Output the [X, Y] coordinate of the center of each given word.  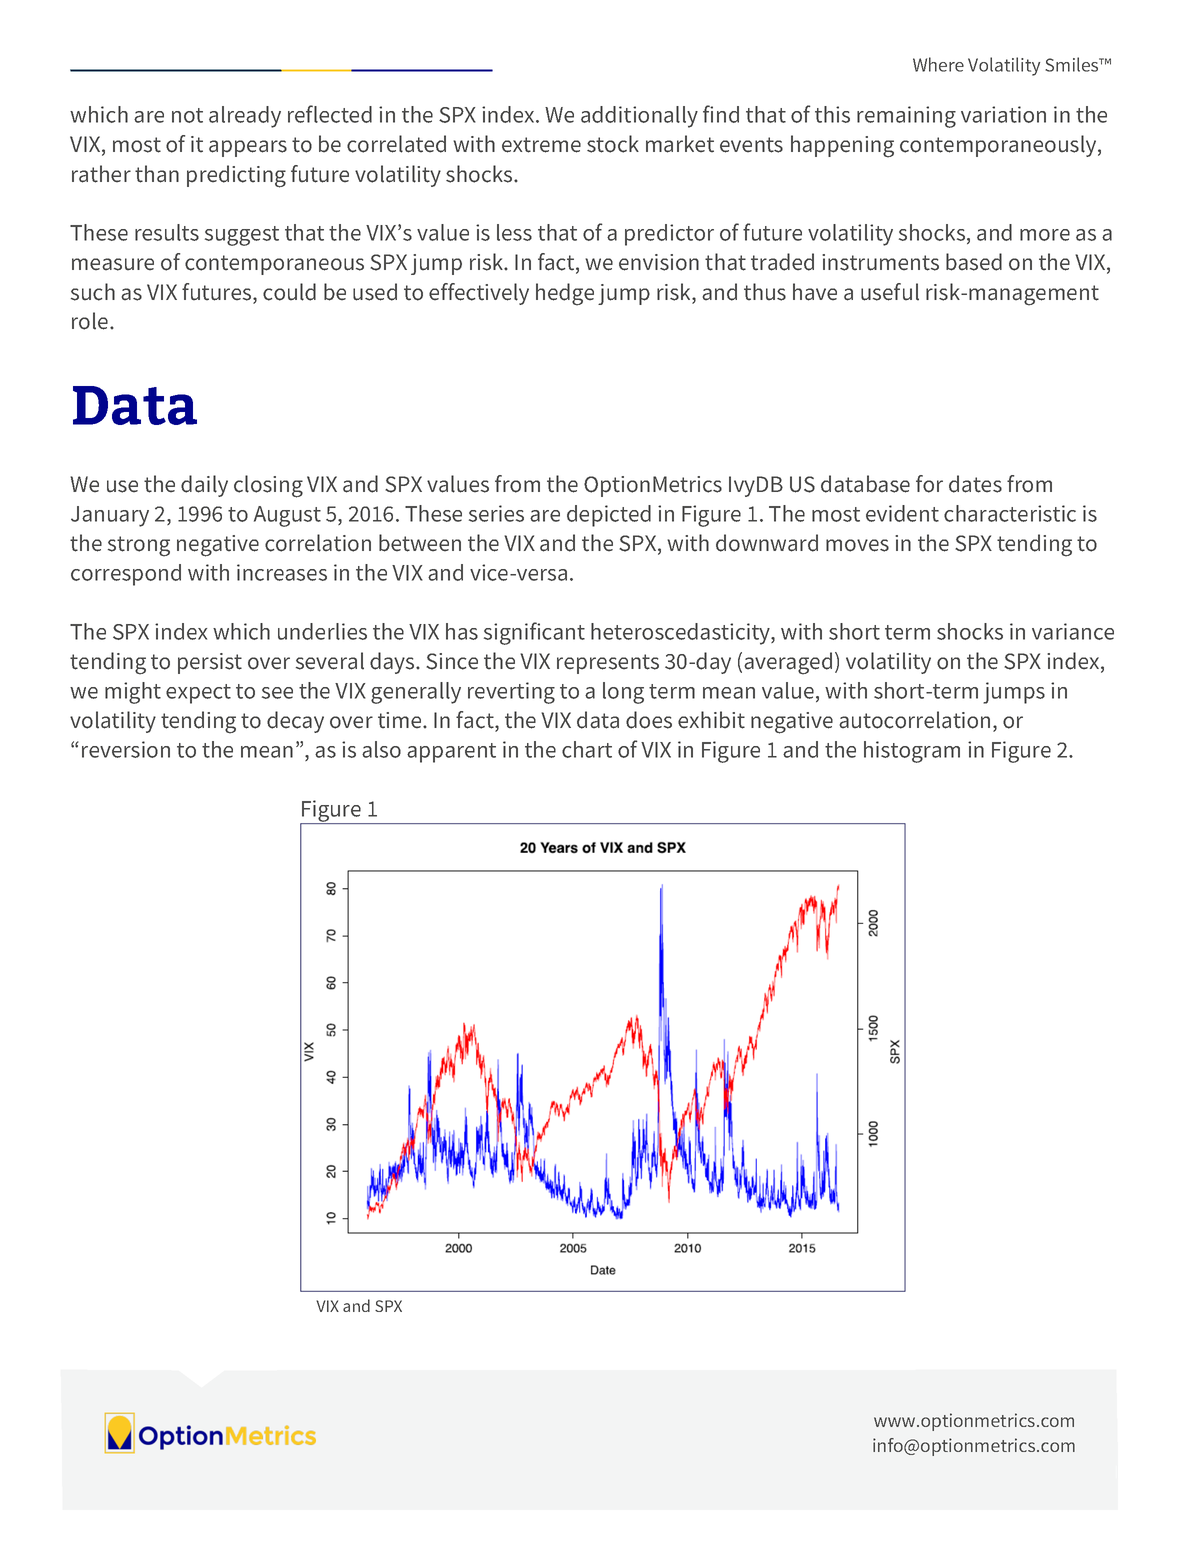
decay [295, 722]
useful [890, 292]
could [289, 292]
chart [587, 749]
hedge [565, 294]
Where [938, 64]
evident [902, 513]
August [287, 516]
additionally [639, 117]
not [187, 115]
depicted [609, 516]
